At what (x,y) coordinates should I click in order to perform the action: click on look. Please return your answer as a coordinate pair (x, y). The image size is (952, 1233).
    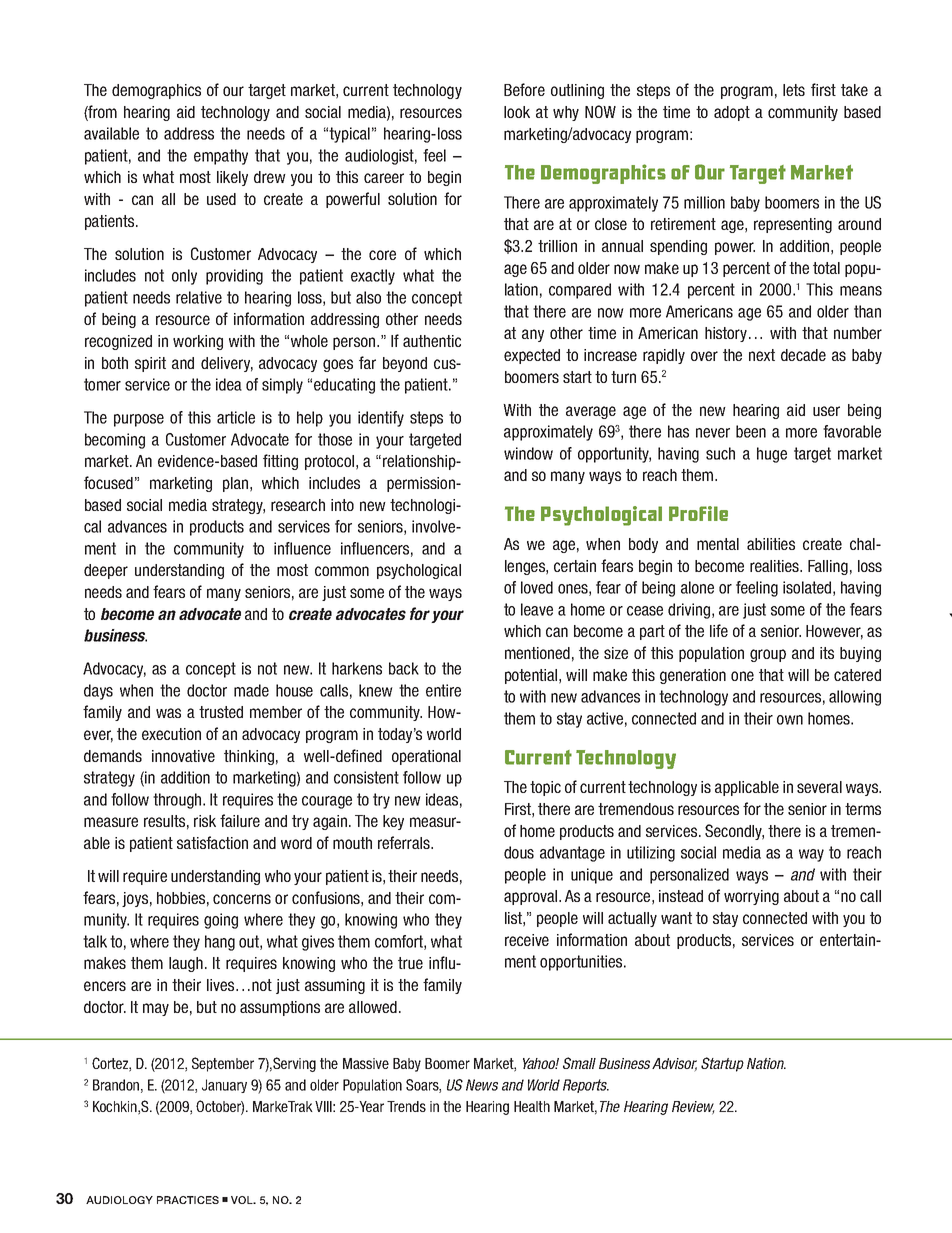
    Looking at the image, I should click on (517, 112).
